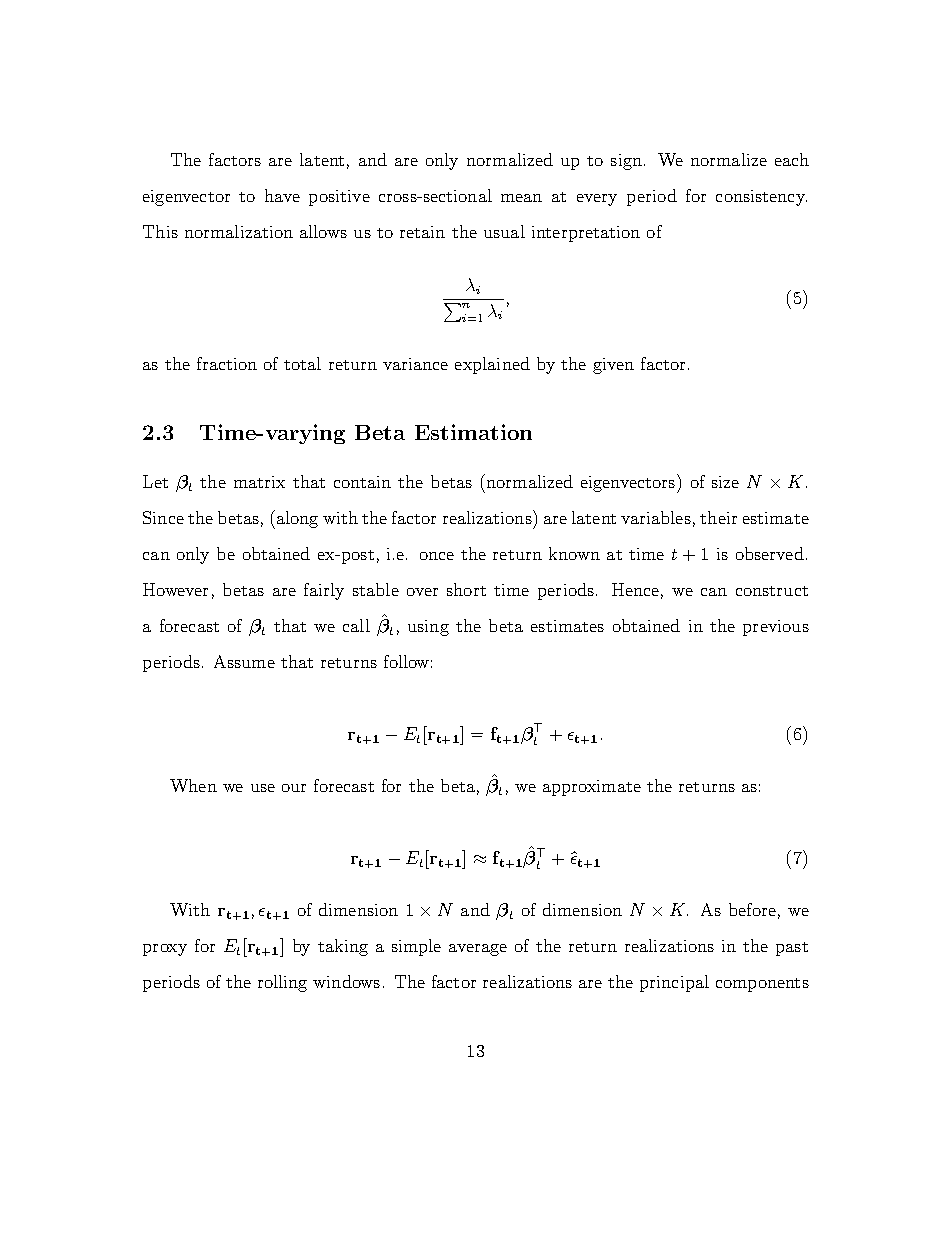  Describe the element at coordinates (592, 788) in the screenshot. I see `approximate` at that location.
